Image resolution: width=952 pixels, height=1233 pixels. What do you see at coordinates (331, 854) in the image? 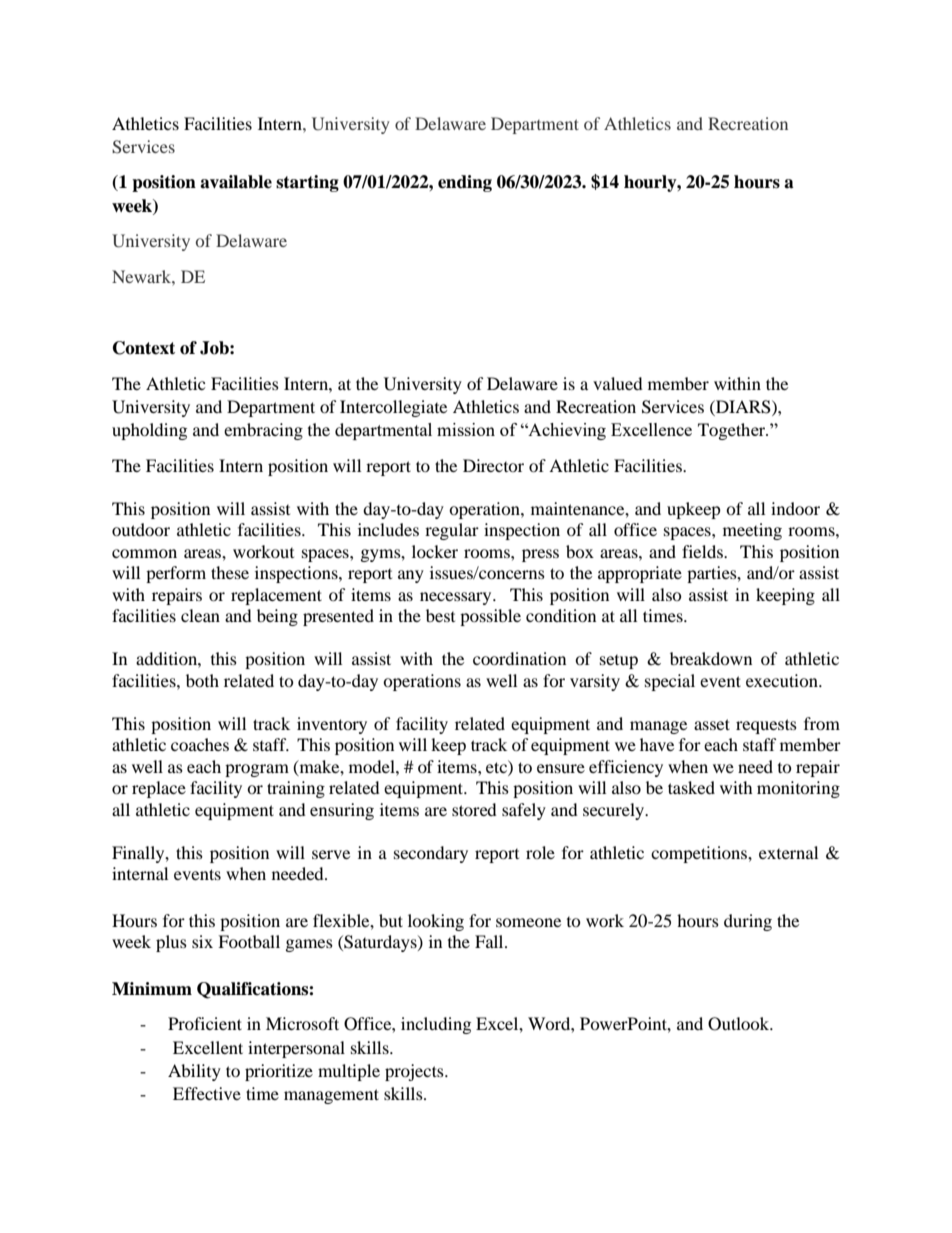
I see `serve` at bounding box center [331, 854].
